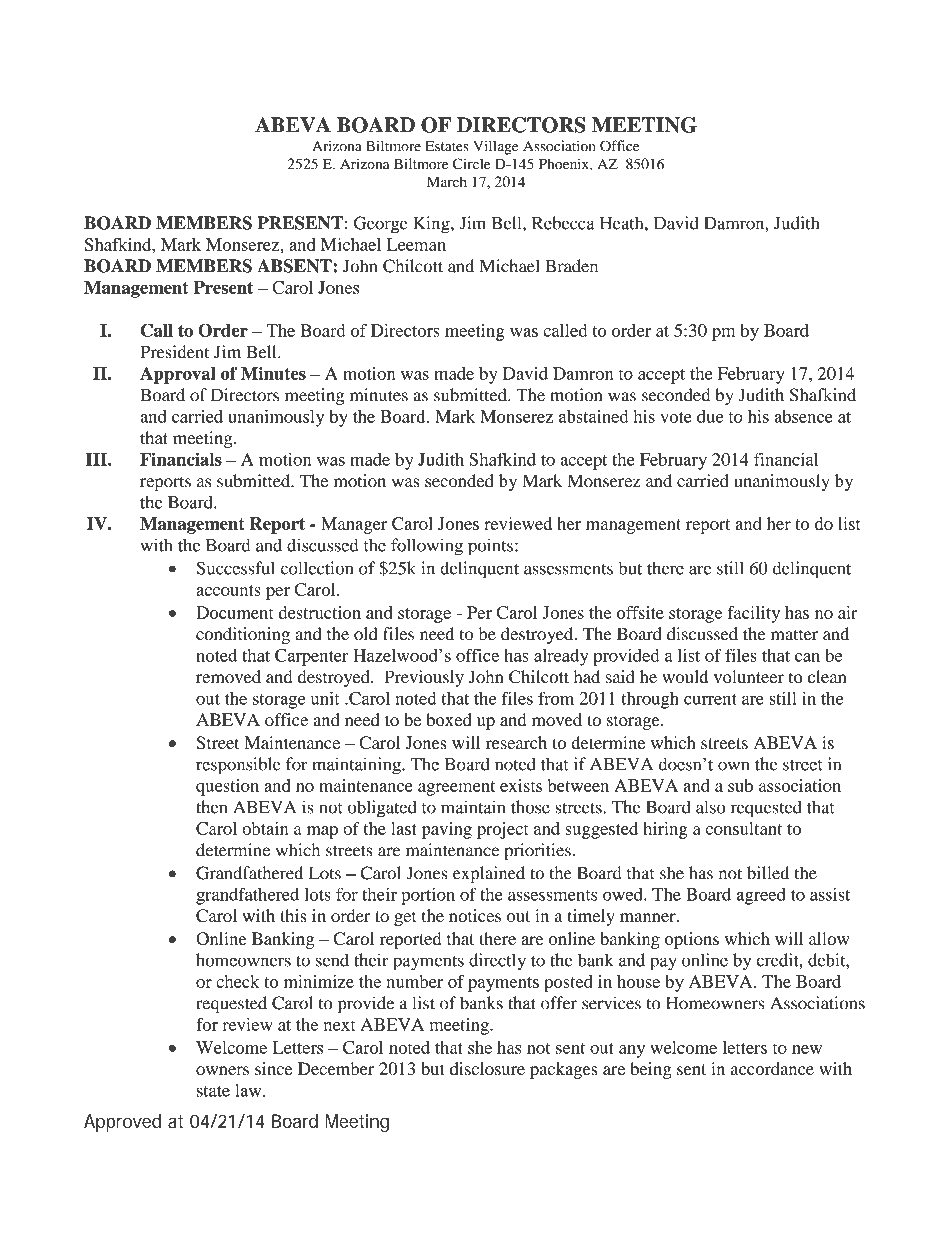 Image resolution: width=952 pixels, height=1233 pixels. I want to click on Circle, so click(471, 164).
